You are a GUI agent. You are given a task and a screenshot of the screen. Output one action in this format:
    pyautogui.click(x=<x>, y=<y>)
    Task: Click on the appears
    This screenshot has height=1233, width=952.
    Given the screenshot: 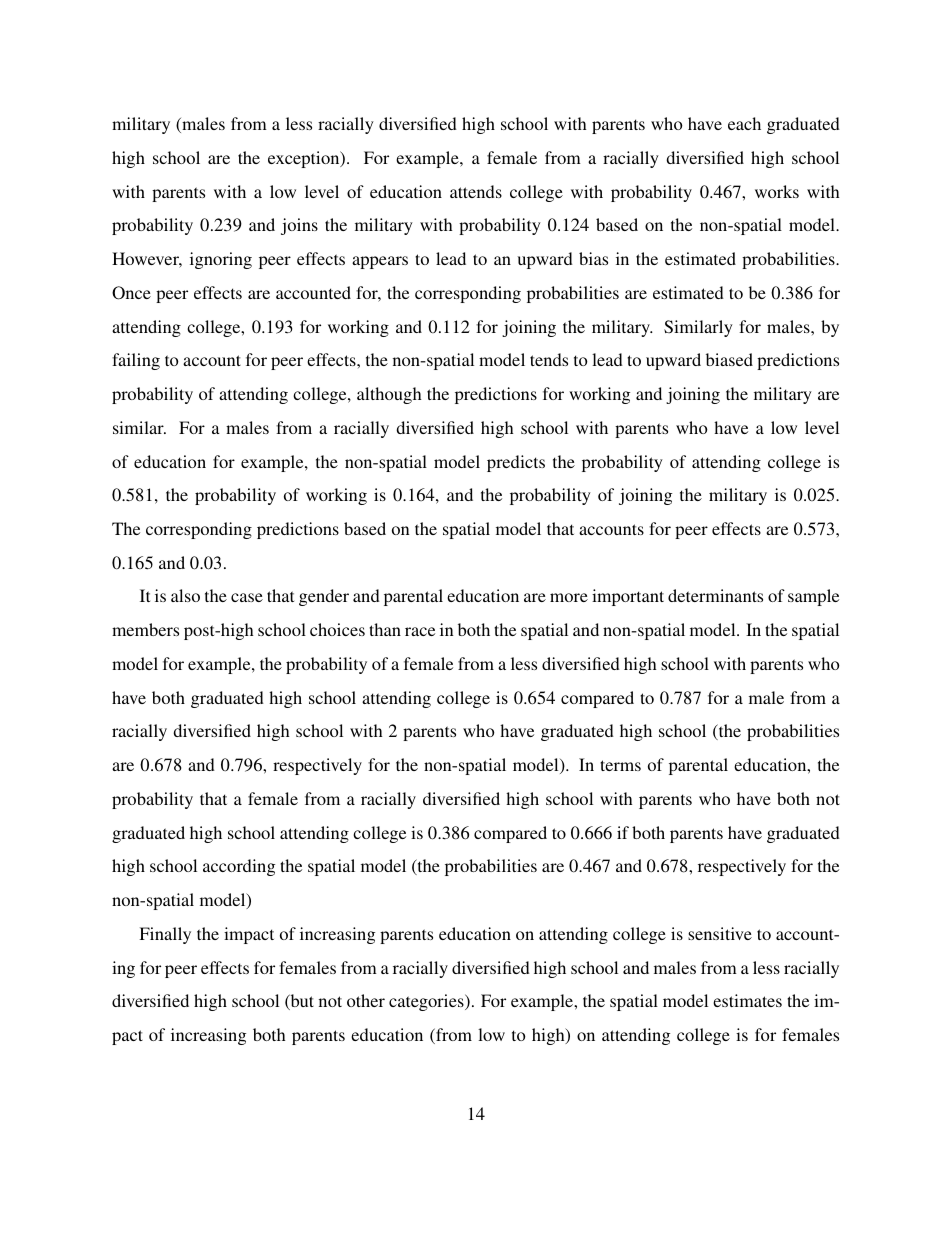 What is the action you would take?
    pyautogui.click(x=380, y=262)
